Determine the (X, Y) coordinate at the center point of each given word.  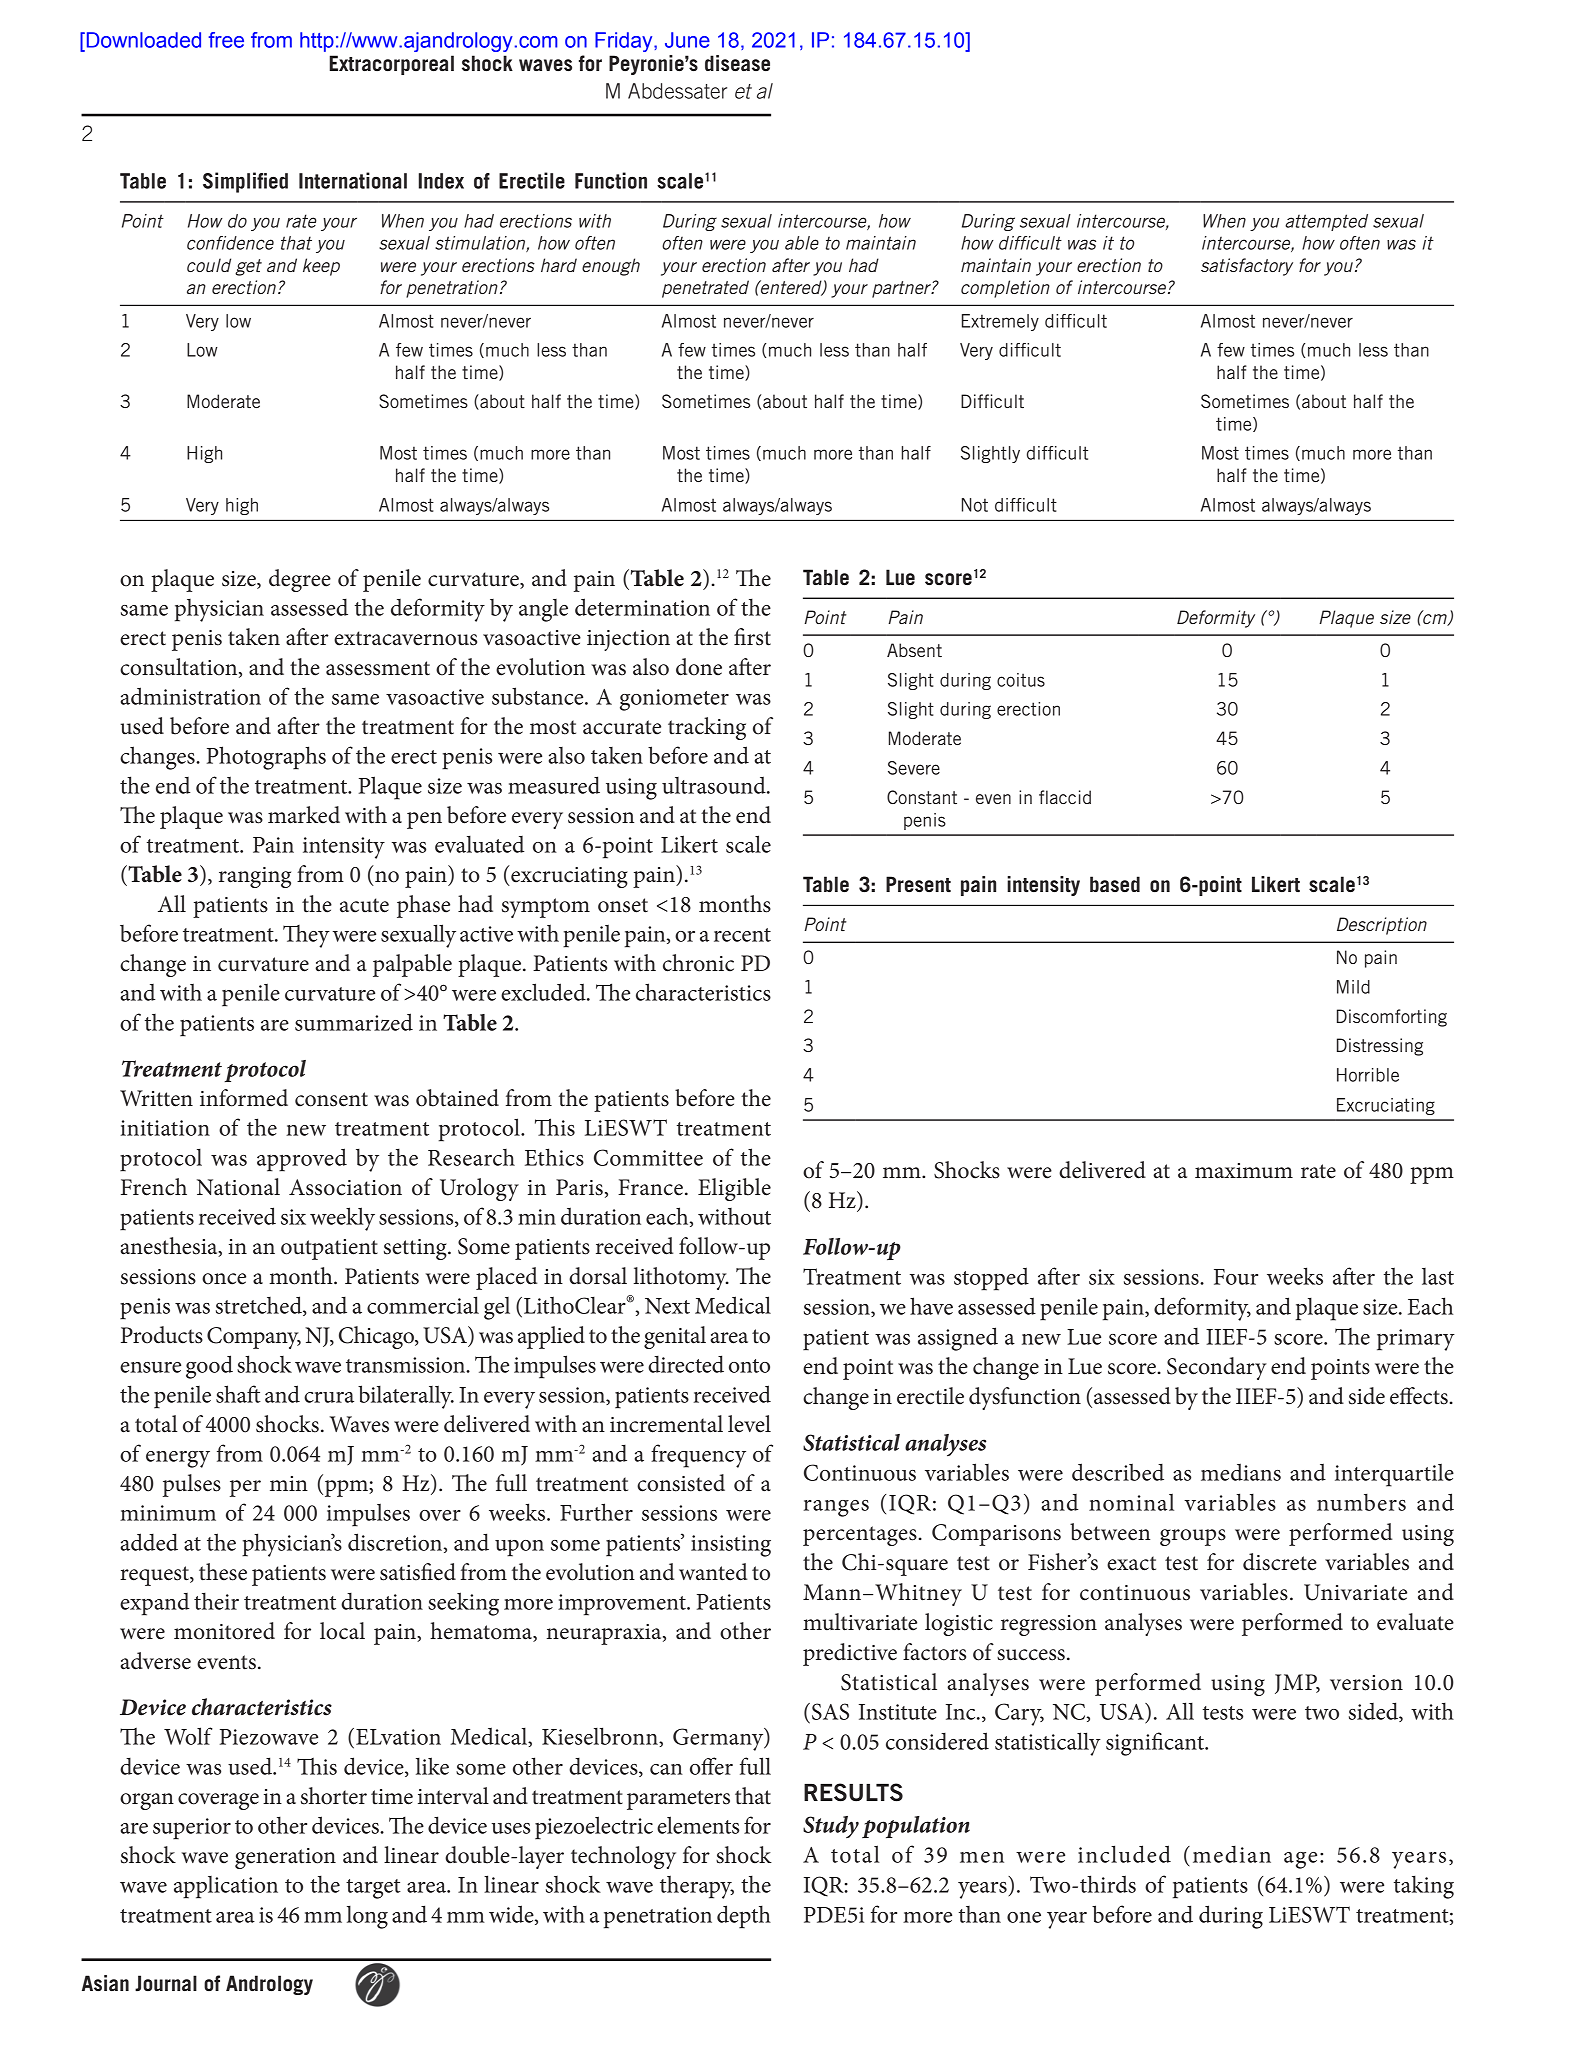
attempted (1326, 222)
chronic (698, 963)
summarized (354, 1022)
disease (737, 63)
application (226, 1887)
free (226, 40)
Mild (1353, 987)
